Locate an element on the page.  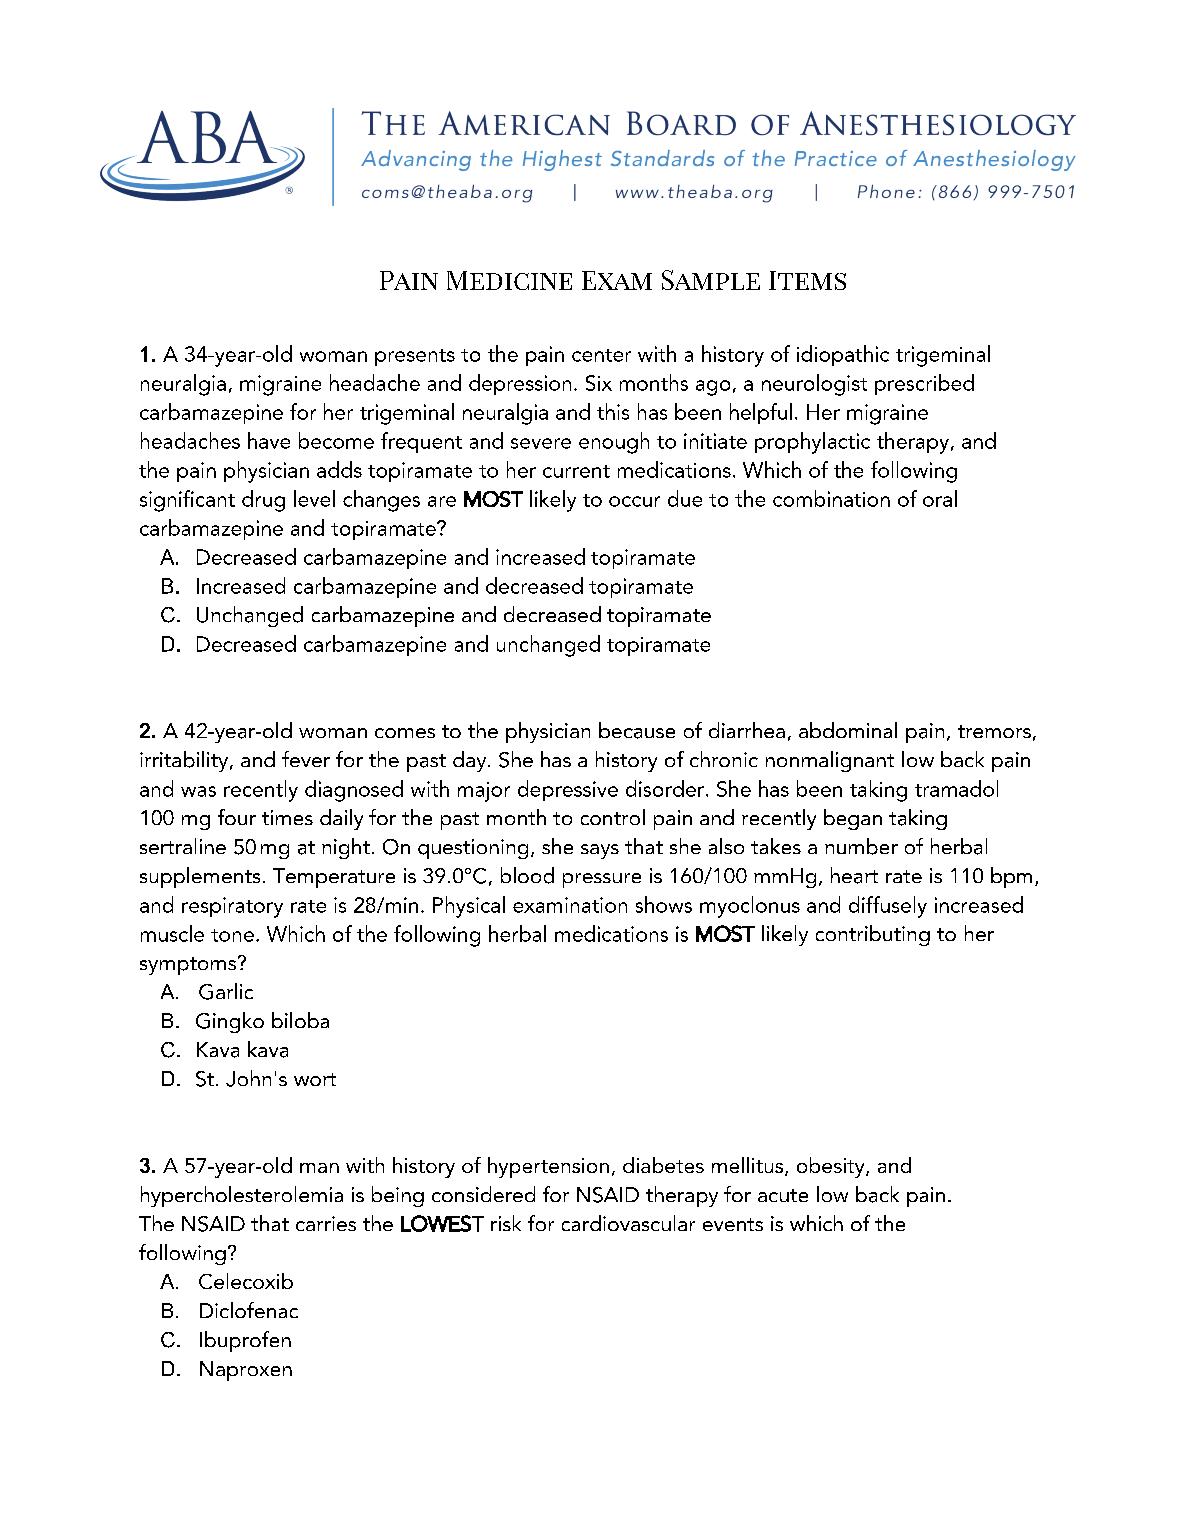
center is located at coordinates (601, 355).
